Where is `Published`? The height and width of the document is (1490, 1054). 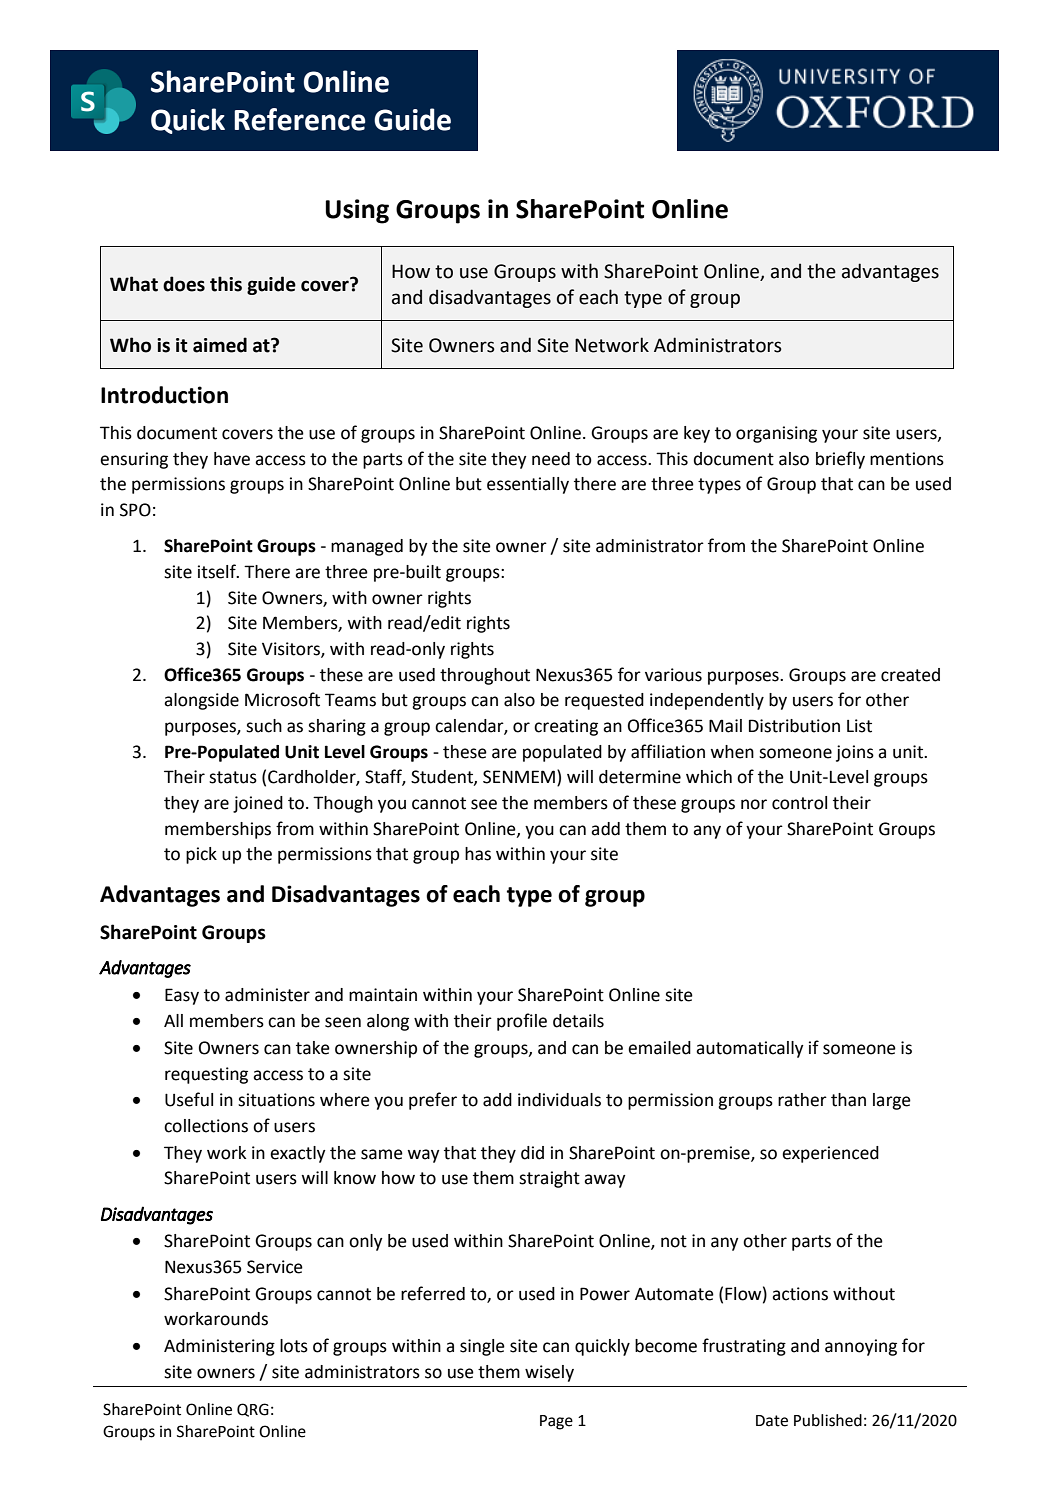 Published is located at coordinates (828, 1420).
